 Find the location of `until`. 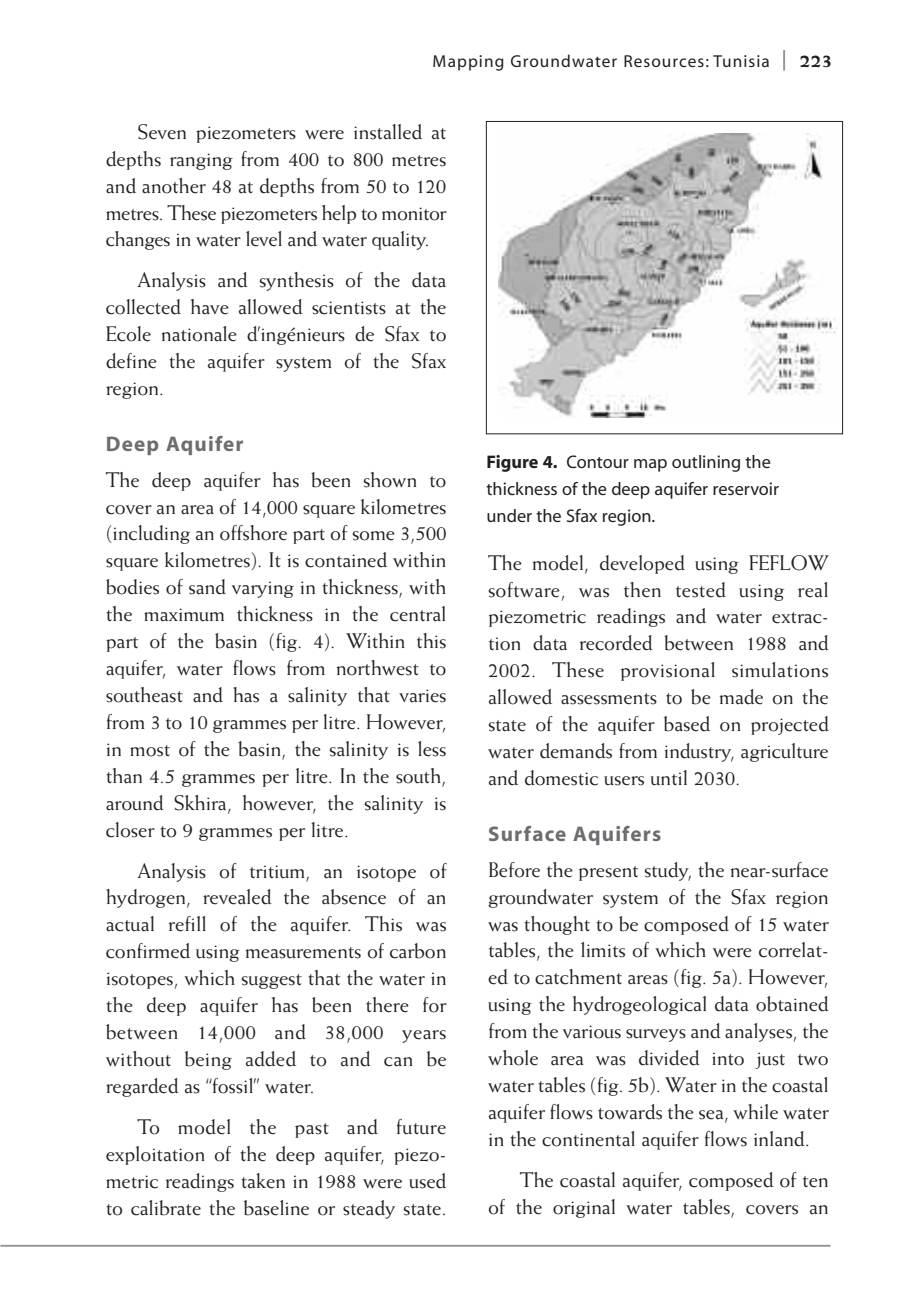

until is located at coordinates (669, 778).
